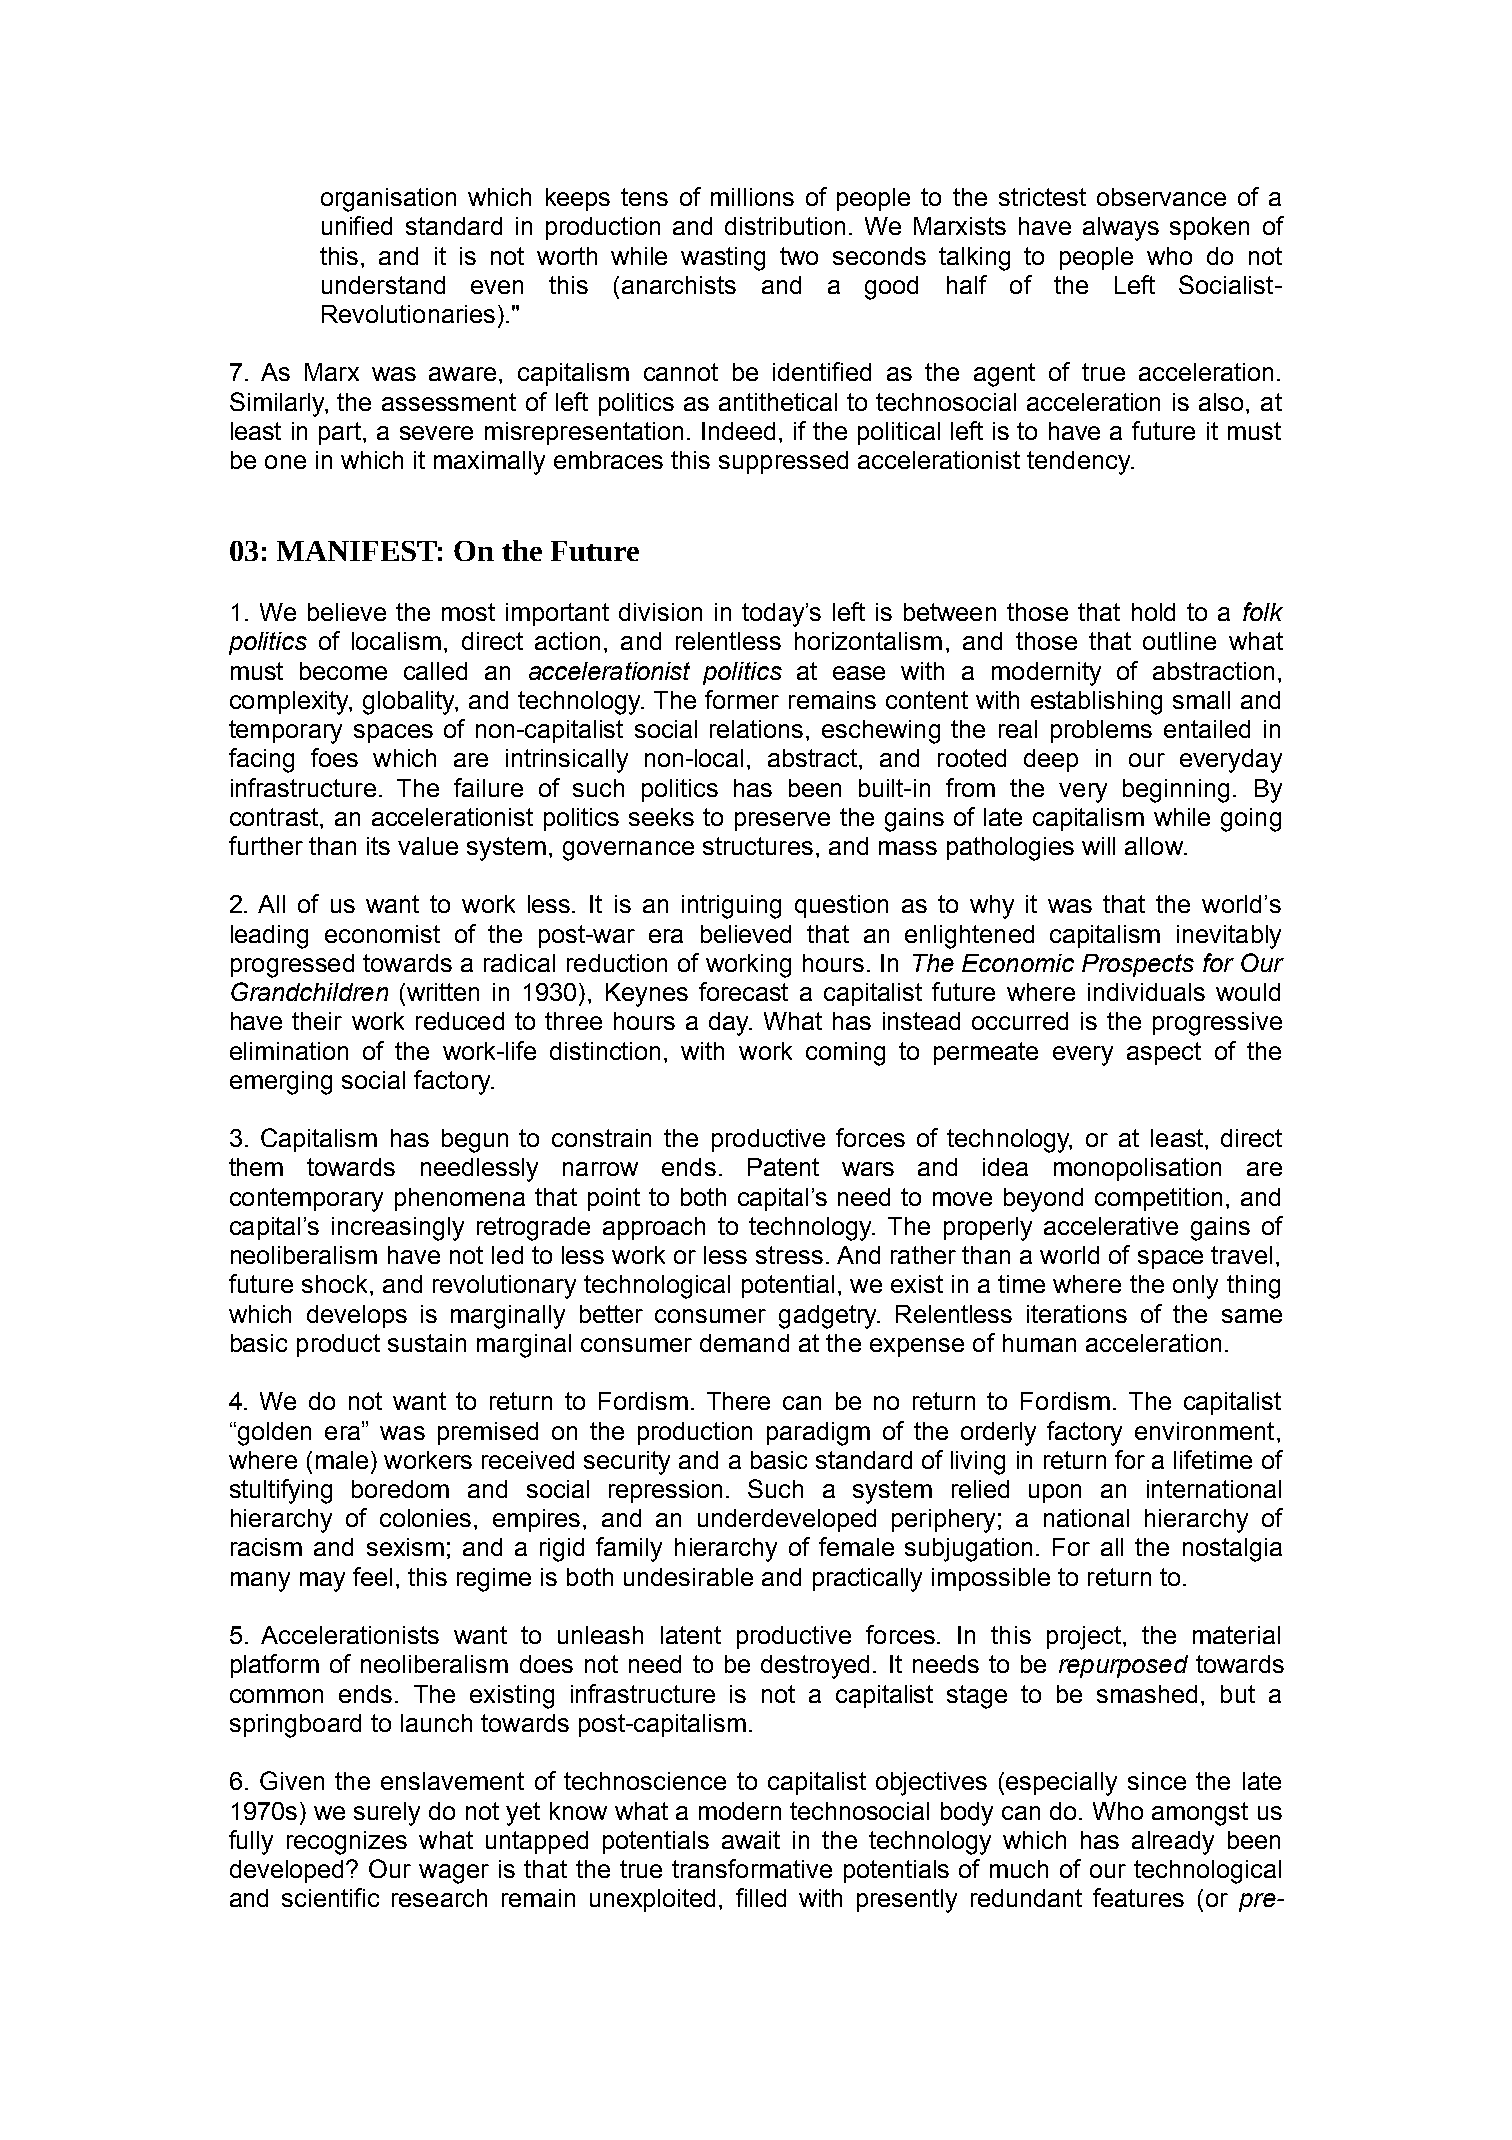 This screenshot has height=2140, width=1512. I want to click on intriguing, so click(731, 907).
